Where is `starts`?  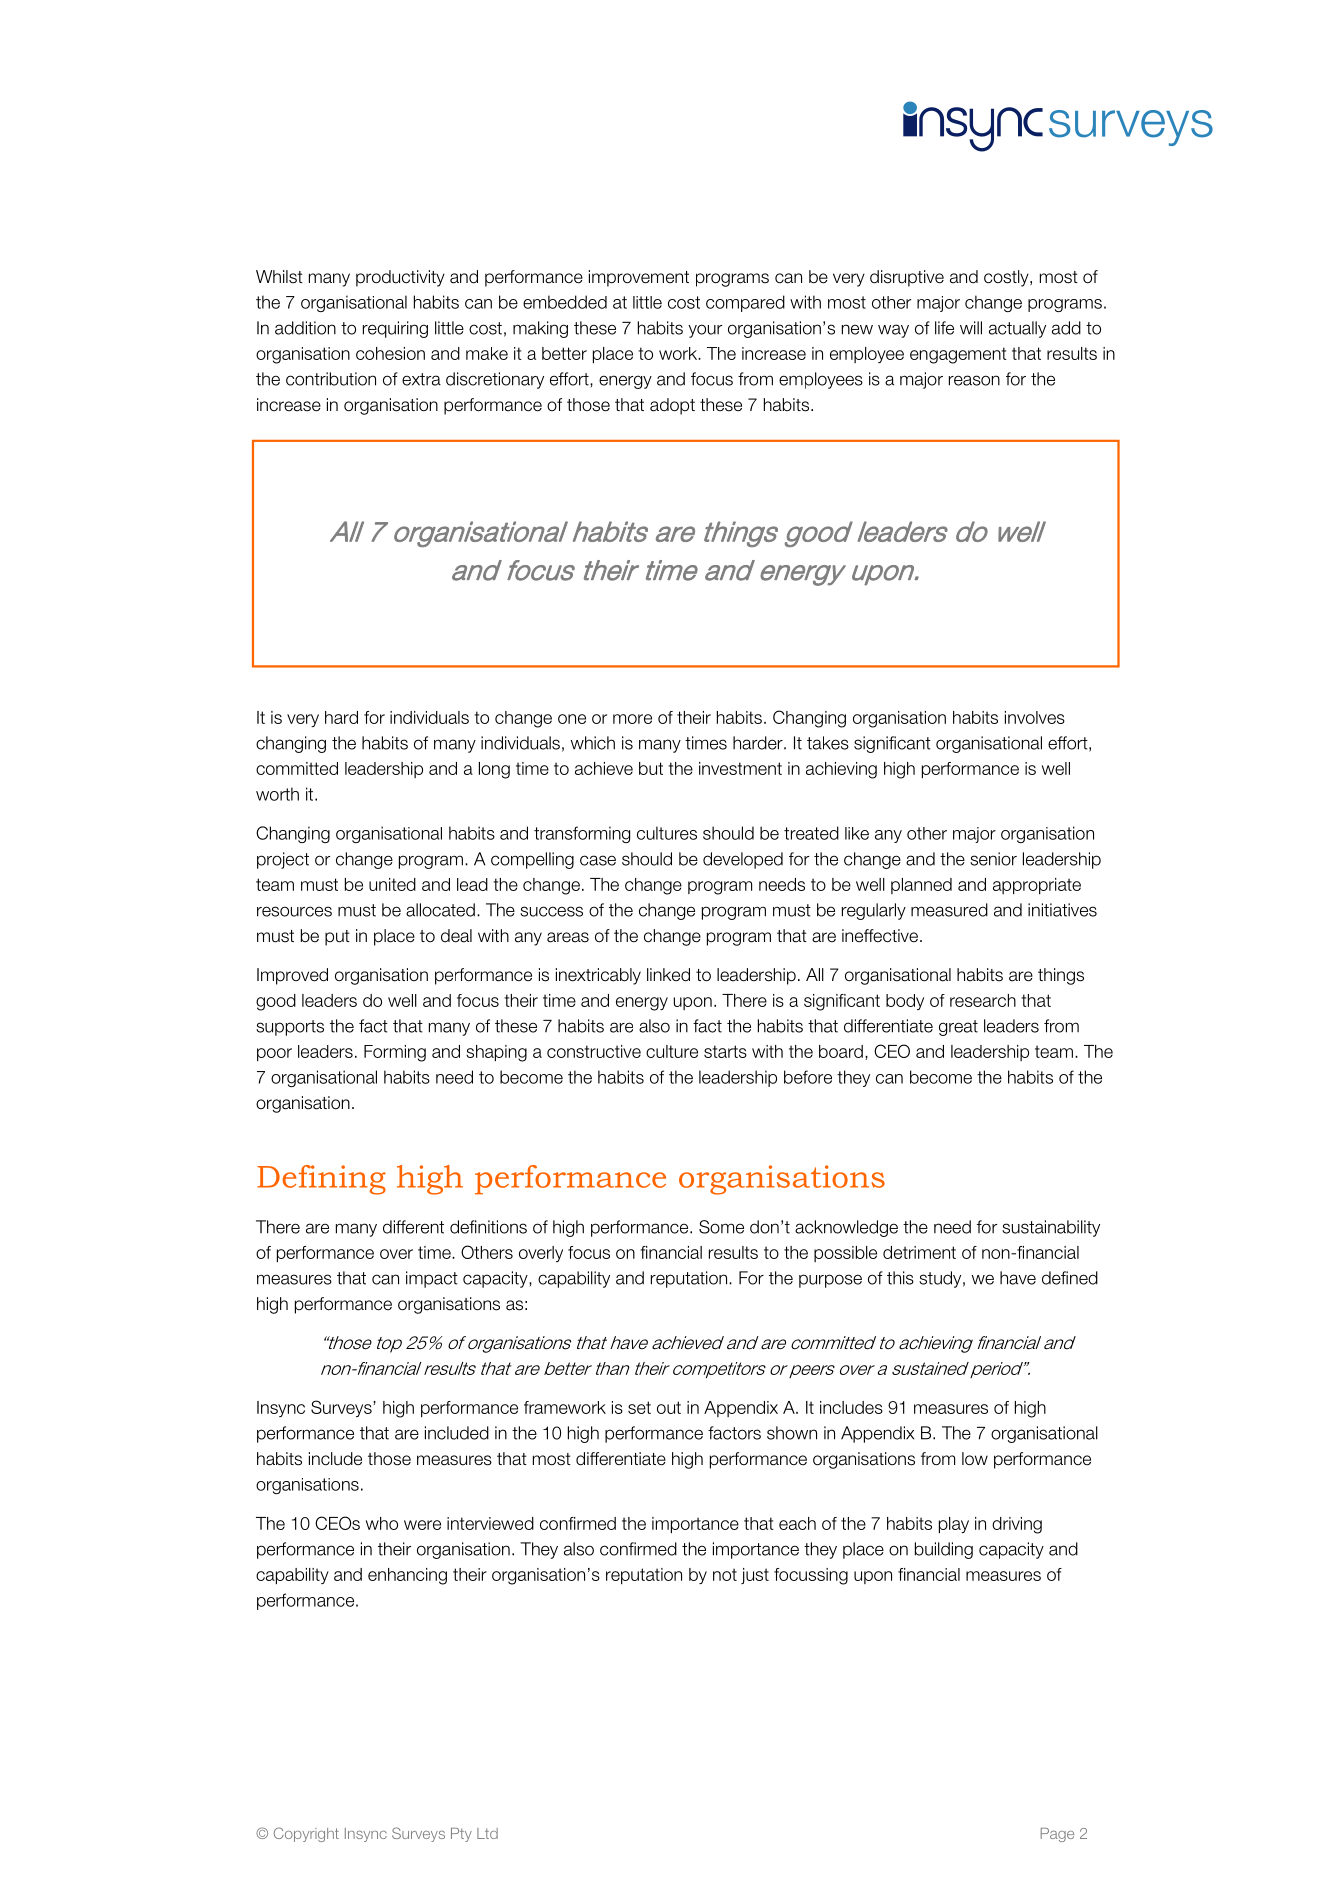
starts is located at coordinates (725, 1051).
